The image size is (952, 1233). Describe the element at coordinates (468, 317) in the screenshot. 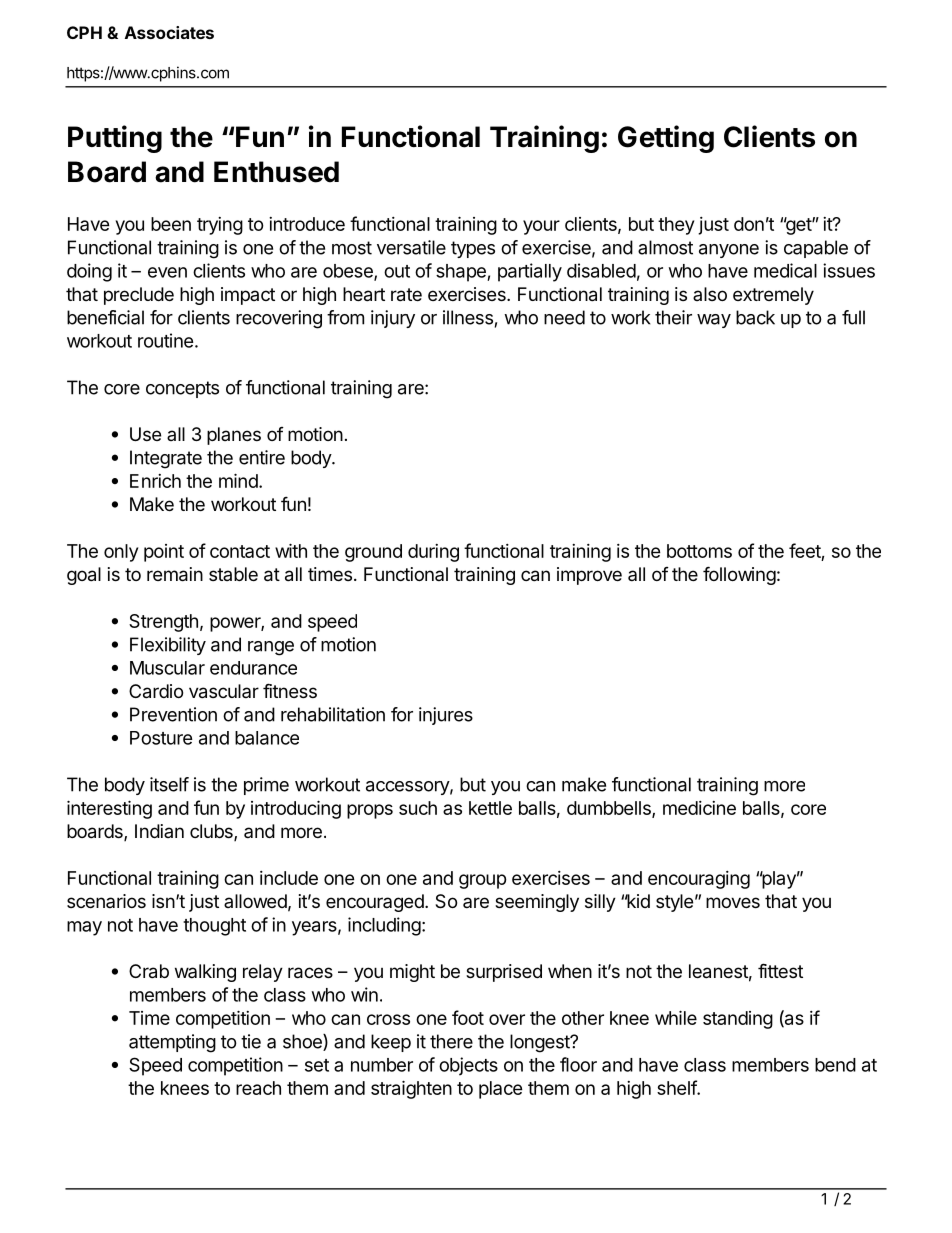

I see `illness` at that location.
